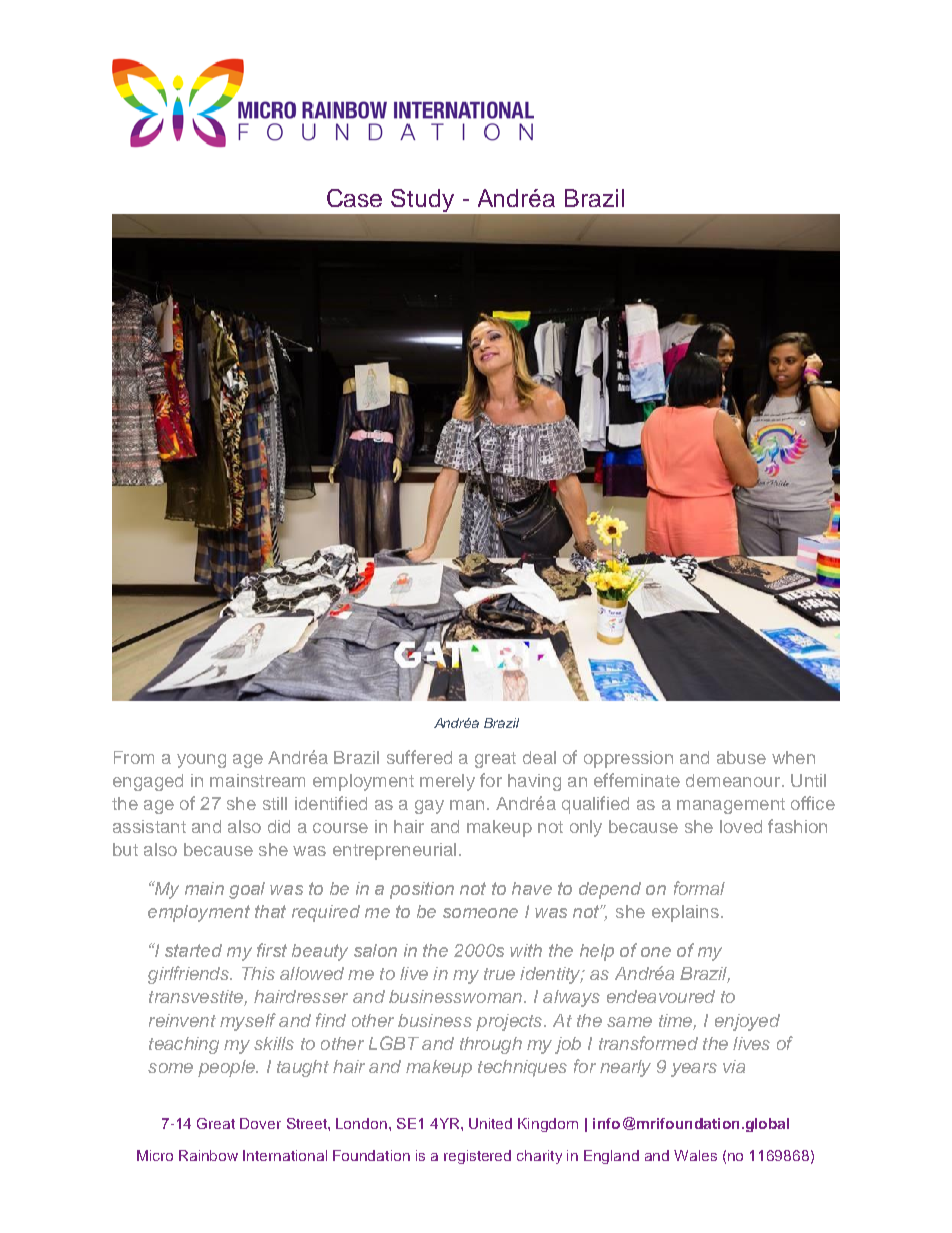 The image size is (952, 1233). What do you see at coordinates (741, 757) in the document?
I see `abuse` at bounding box center [741, 757].
